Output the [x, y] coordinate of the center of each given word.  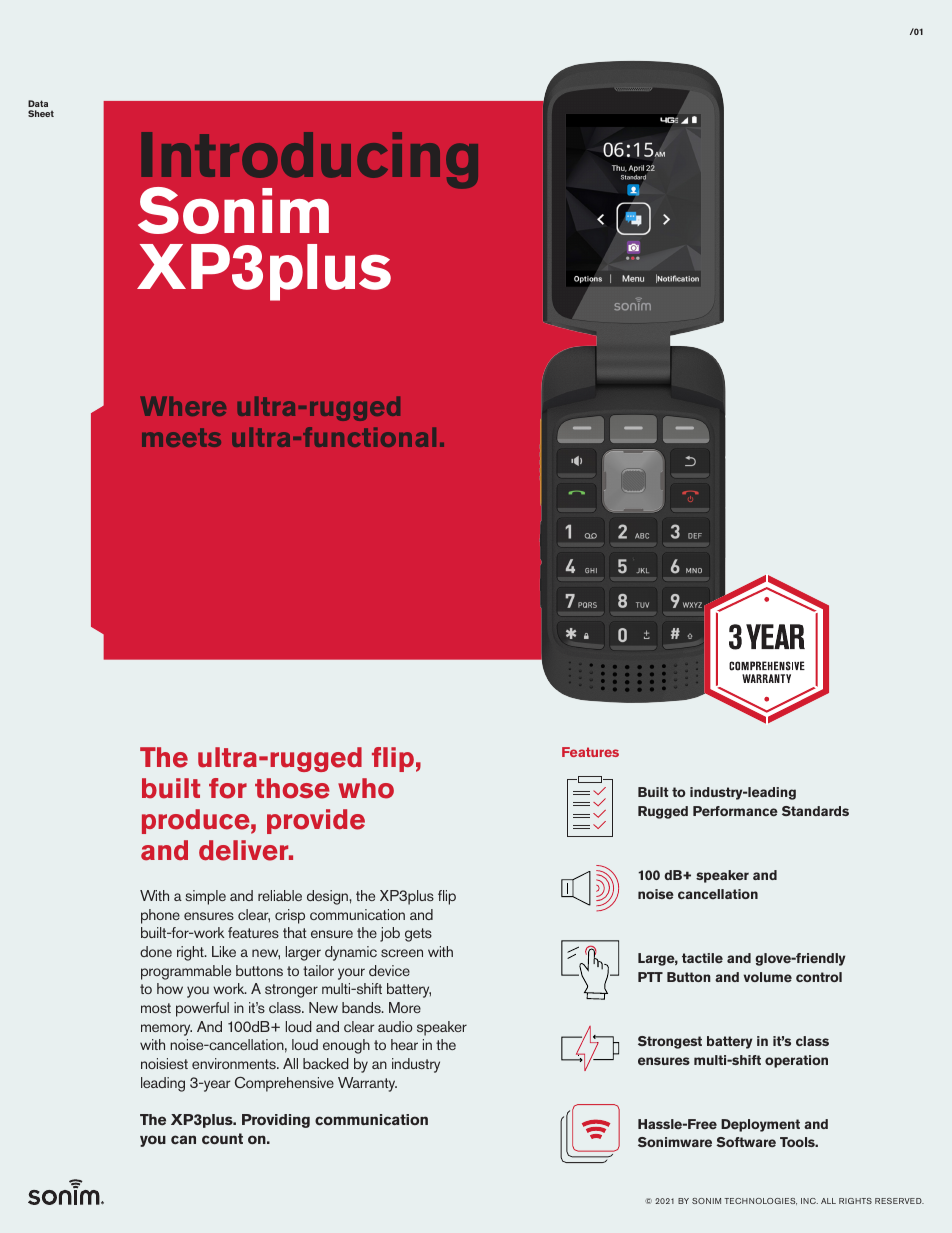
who [366, 788]
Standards [815, 811]
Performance [735, 811]
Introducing [309, 162]
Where [183, 406]
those [292, 788]
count [222, 1138]
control [819, 977]
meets [181, 437]
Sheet [41, 113]
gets [418, 935]
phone [160, 916]
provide [316, 821]
